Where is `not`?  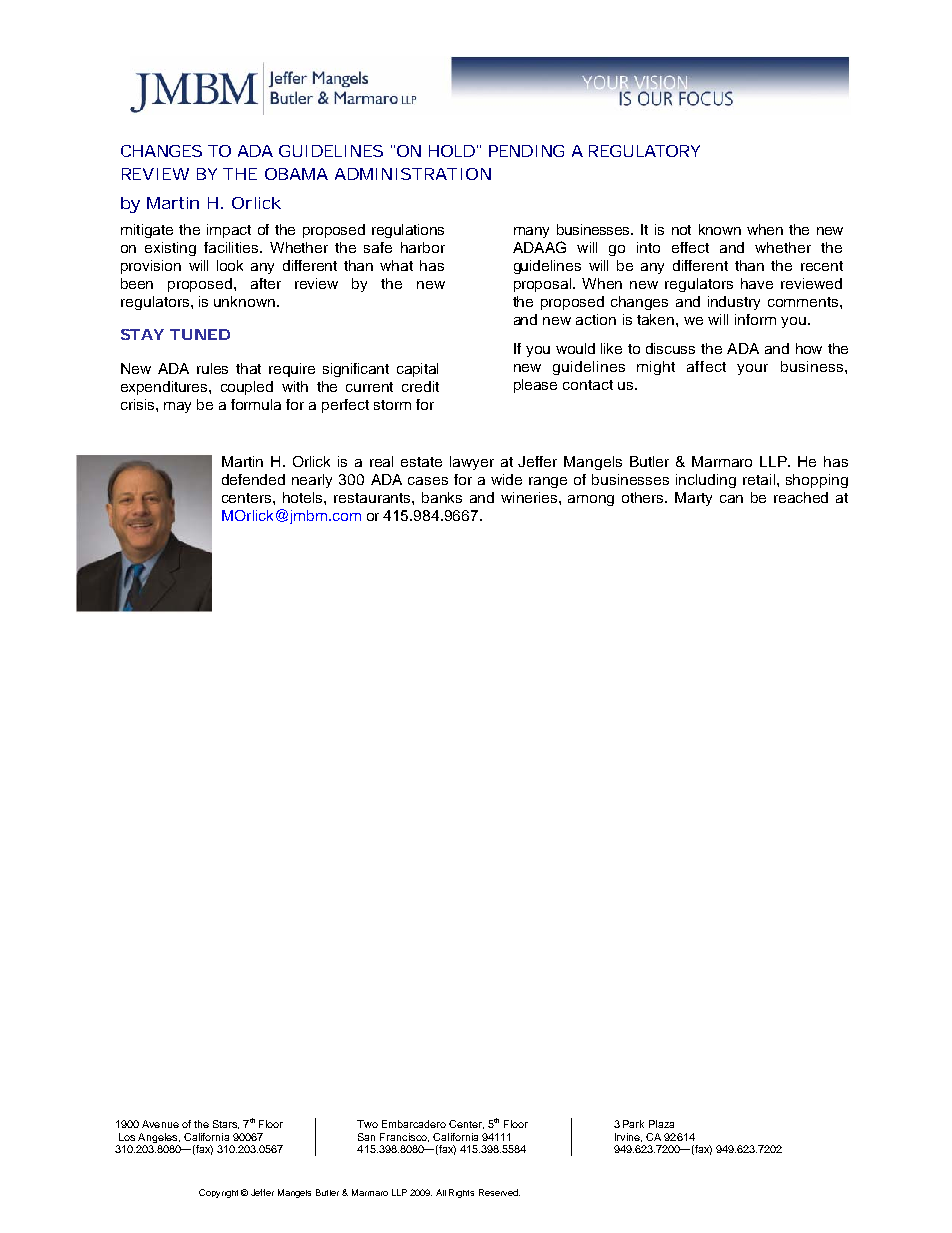 not is located at coordinates (681, 230).
